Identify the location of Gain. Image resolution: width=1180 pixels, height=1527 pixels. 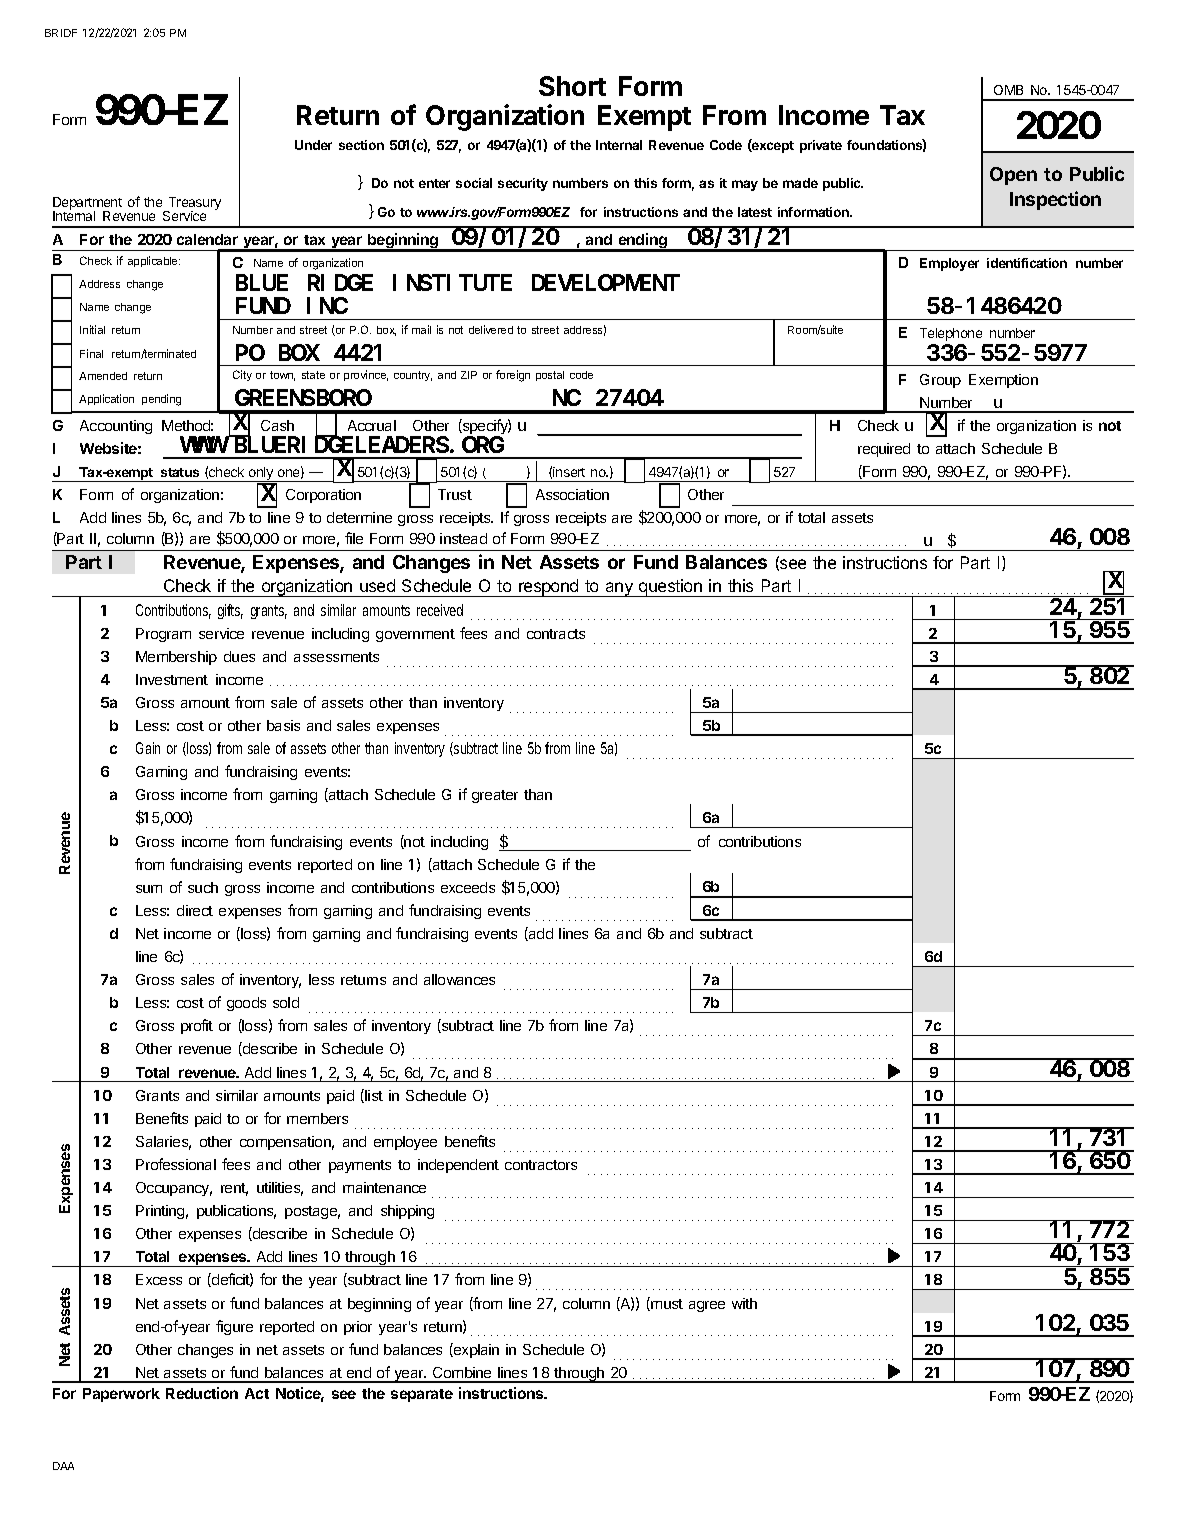
(148, 748).
